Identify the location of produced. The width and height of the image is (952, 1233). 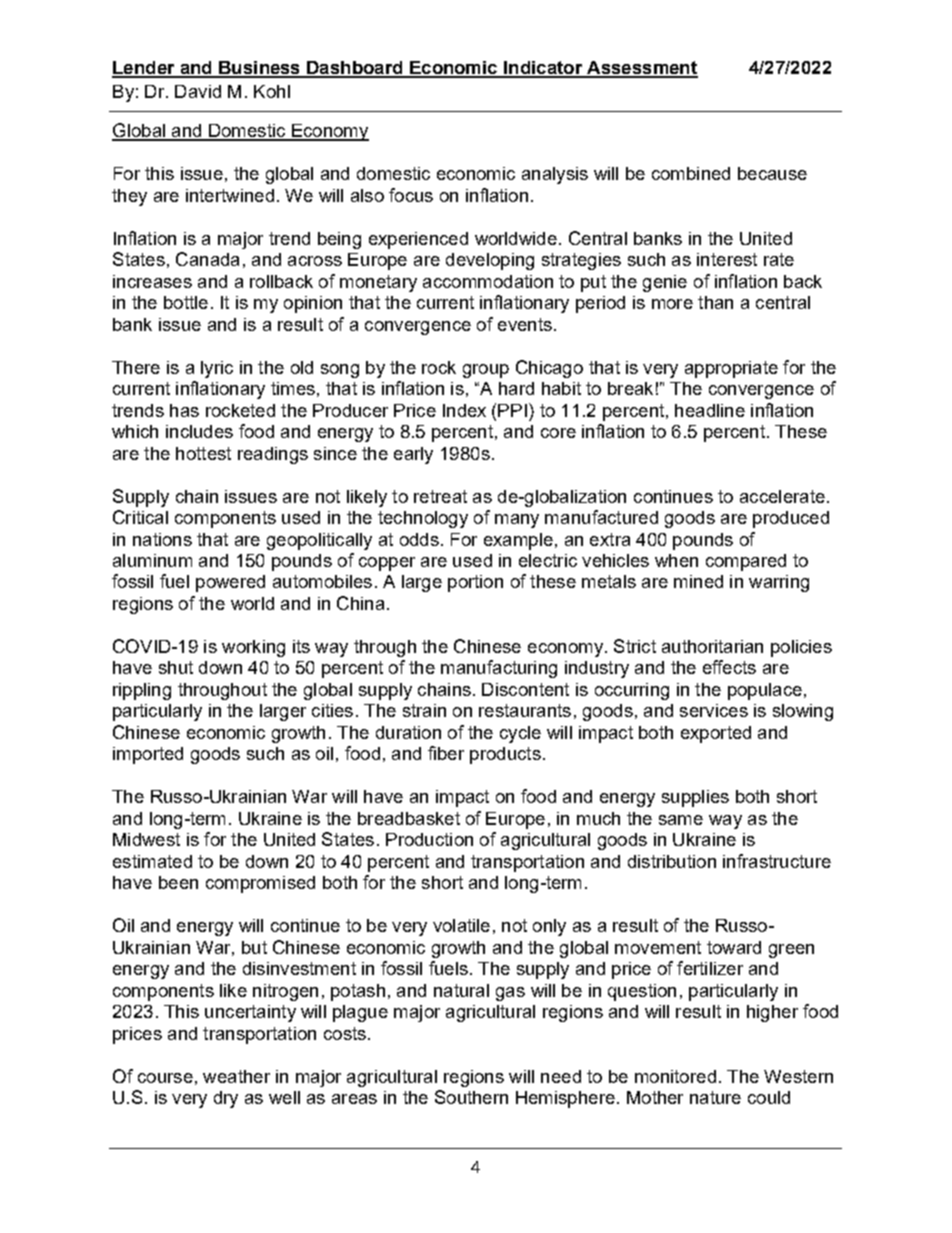
(791, 519).
